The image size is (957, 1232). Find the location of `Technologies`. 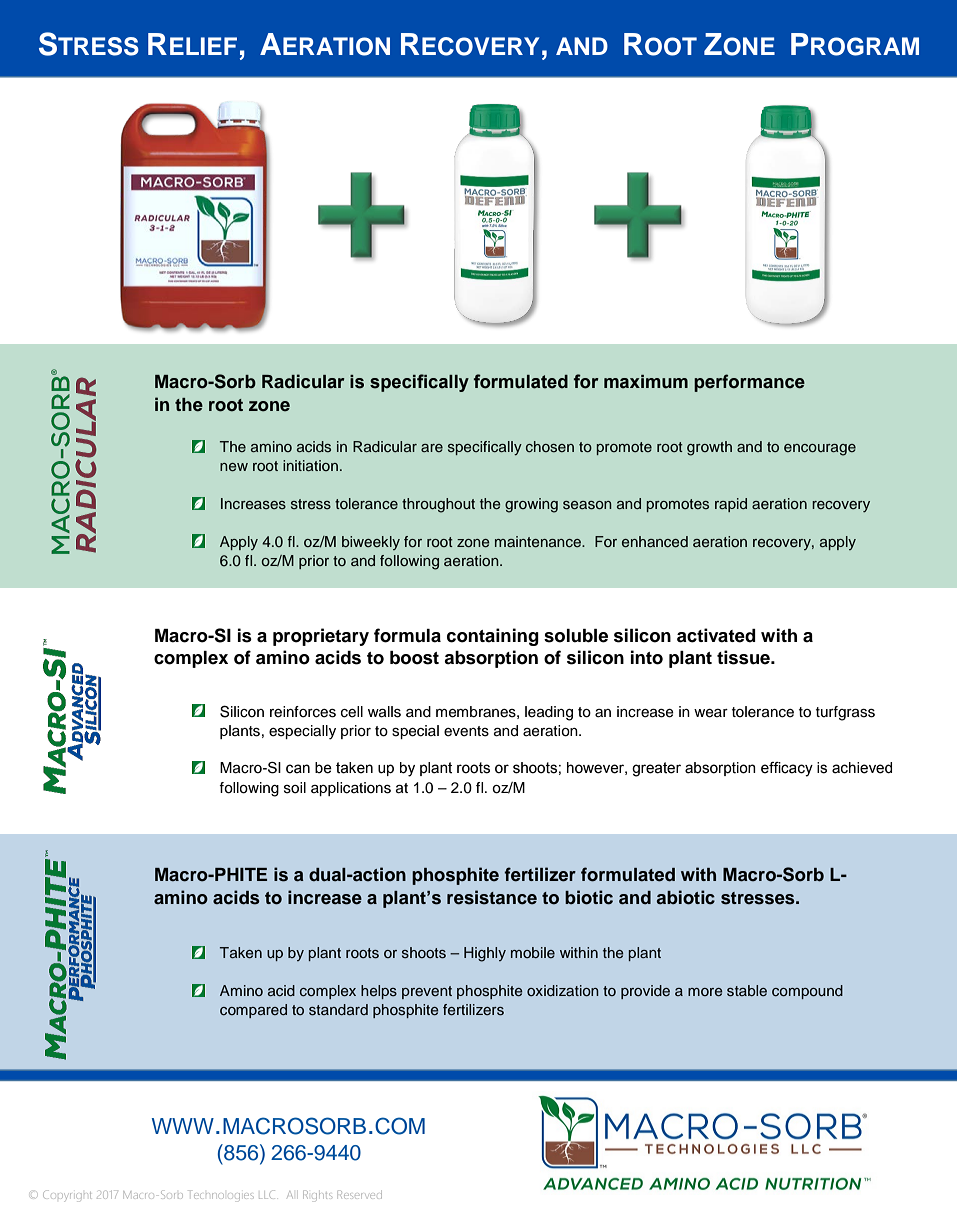

Technologies is located at coordinates (220, 1194).
